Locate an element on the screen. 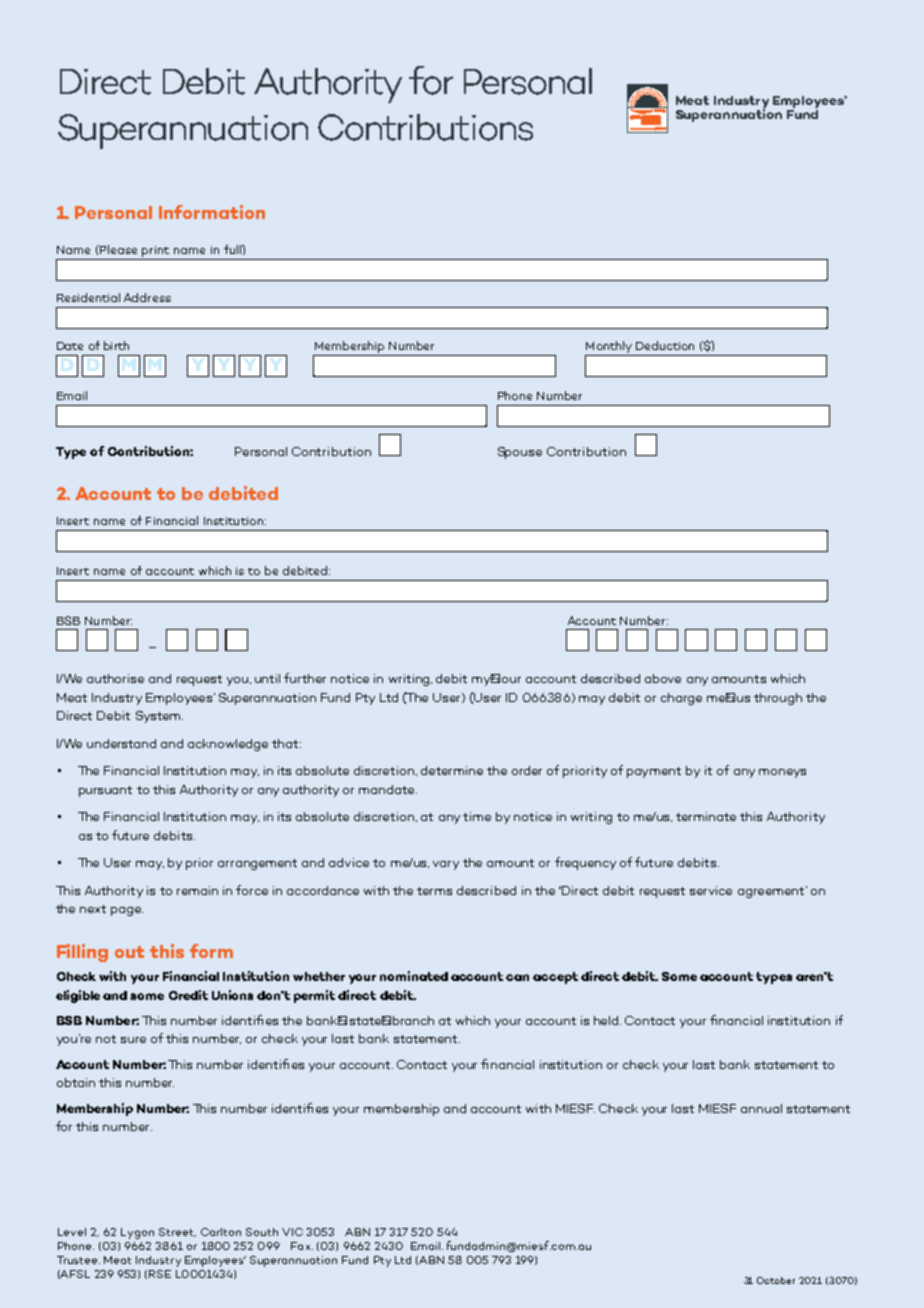 The image size is (924, 1308). Address is located at coordinates (147, 297).
